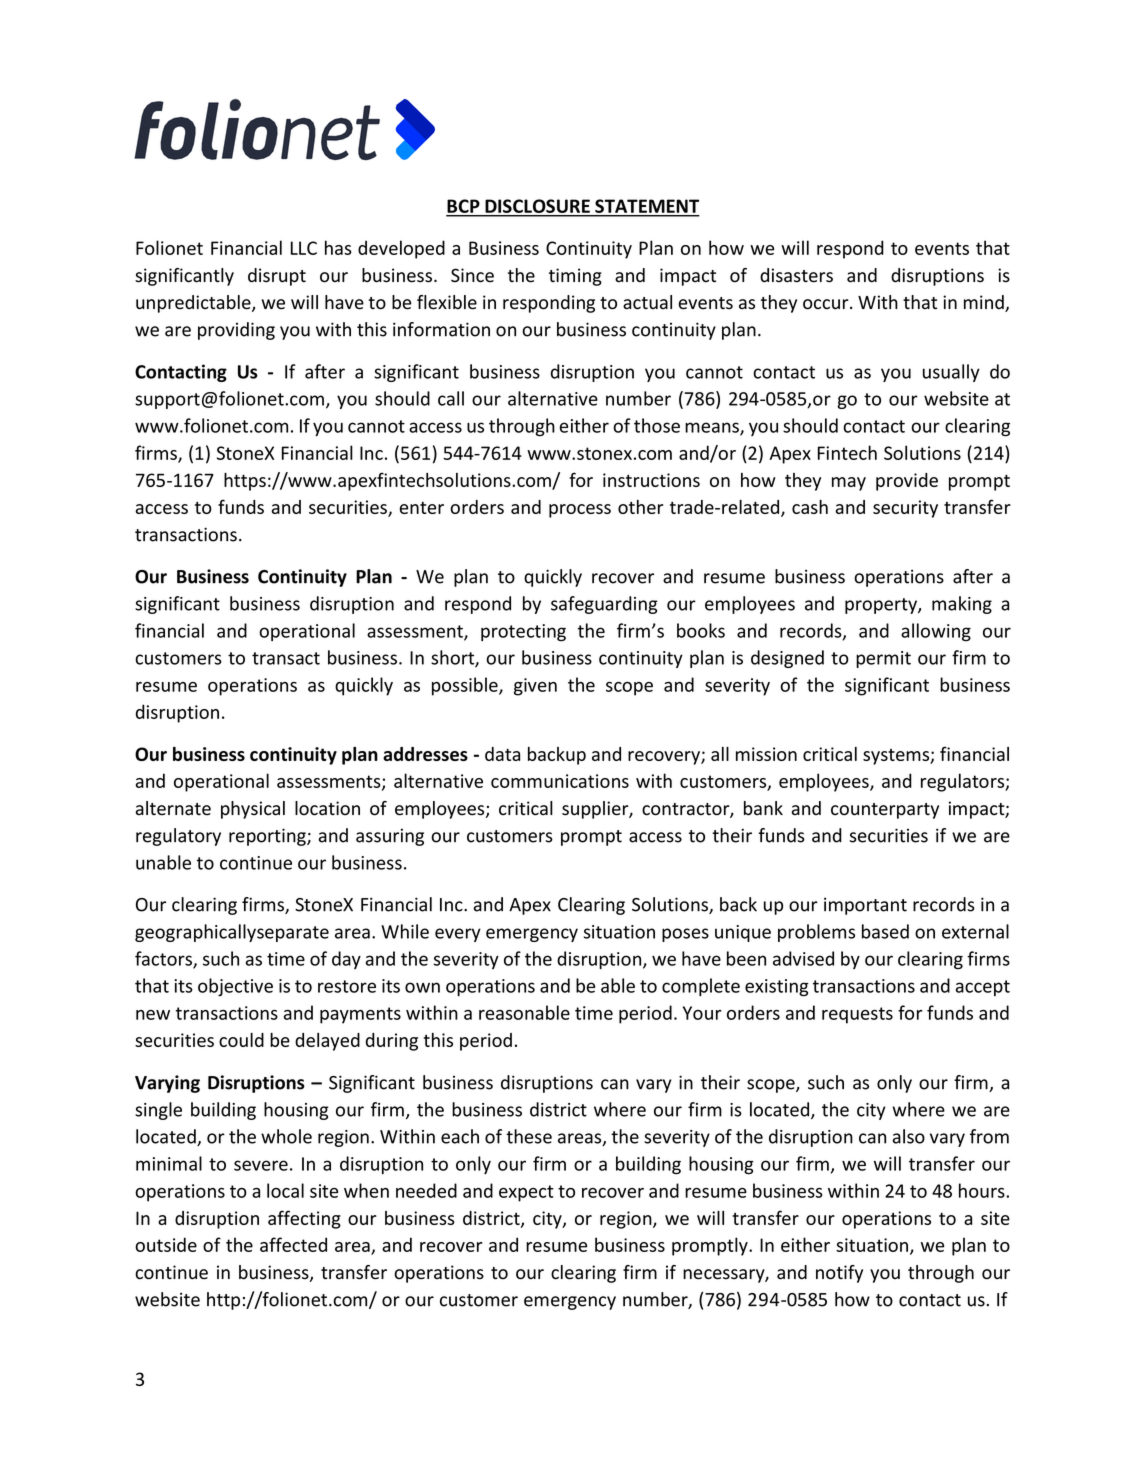 This document has width=1146, height=1483. Describe the element at coordinates (560, 781) in the document. I see `communications` at that location.
